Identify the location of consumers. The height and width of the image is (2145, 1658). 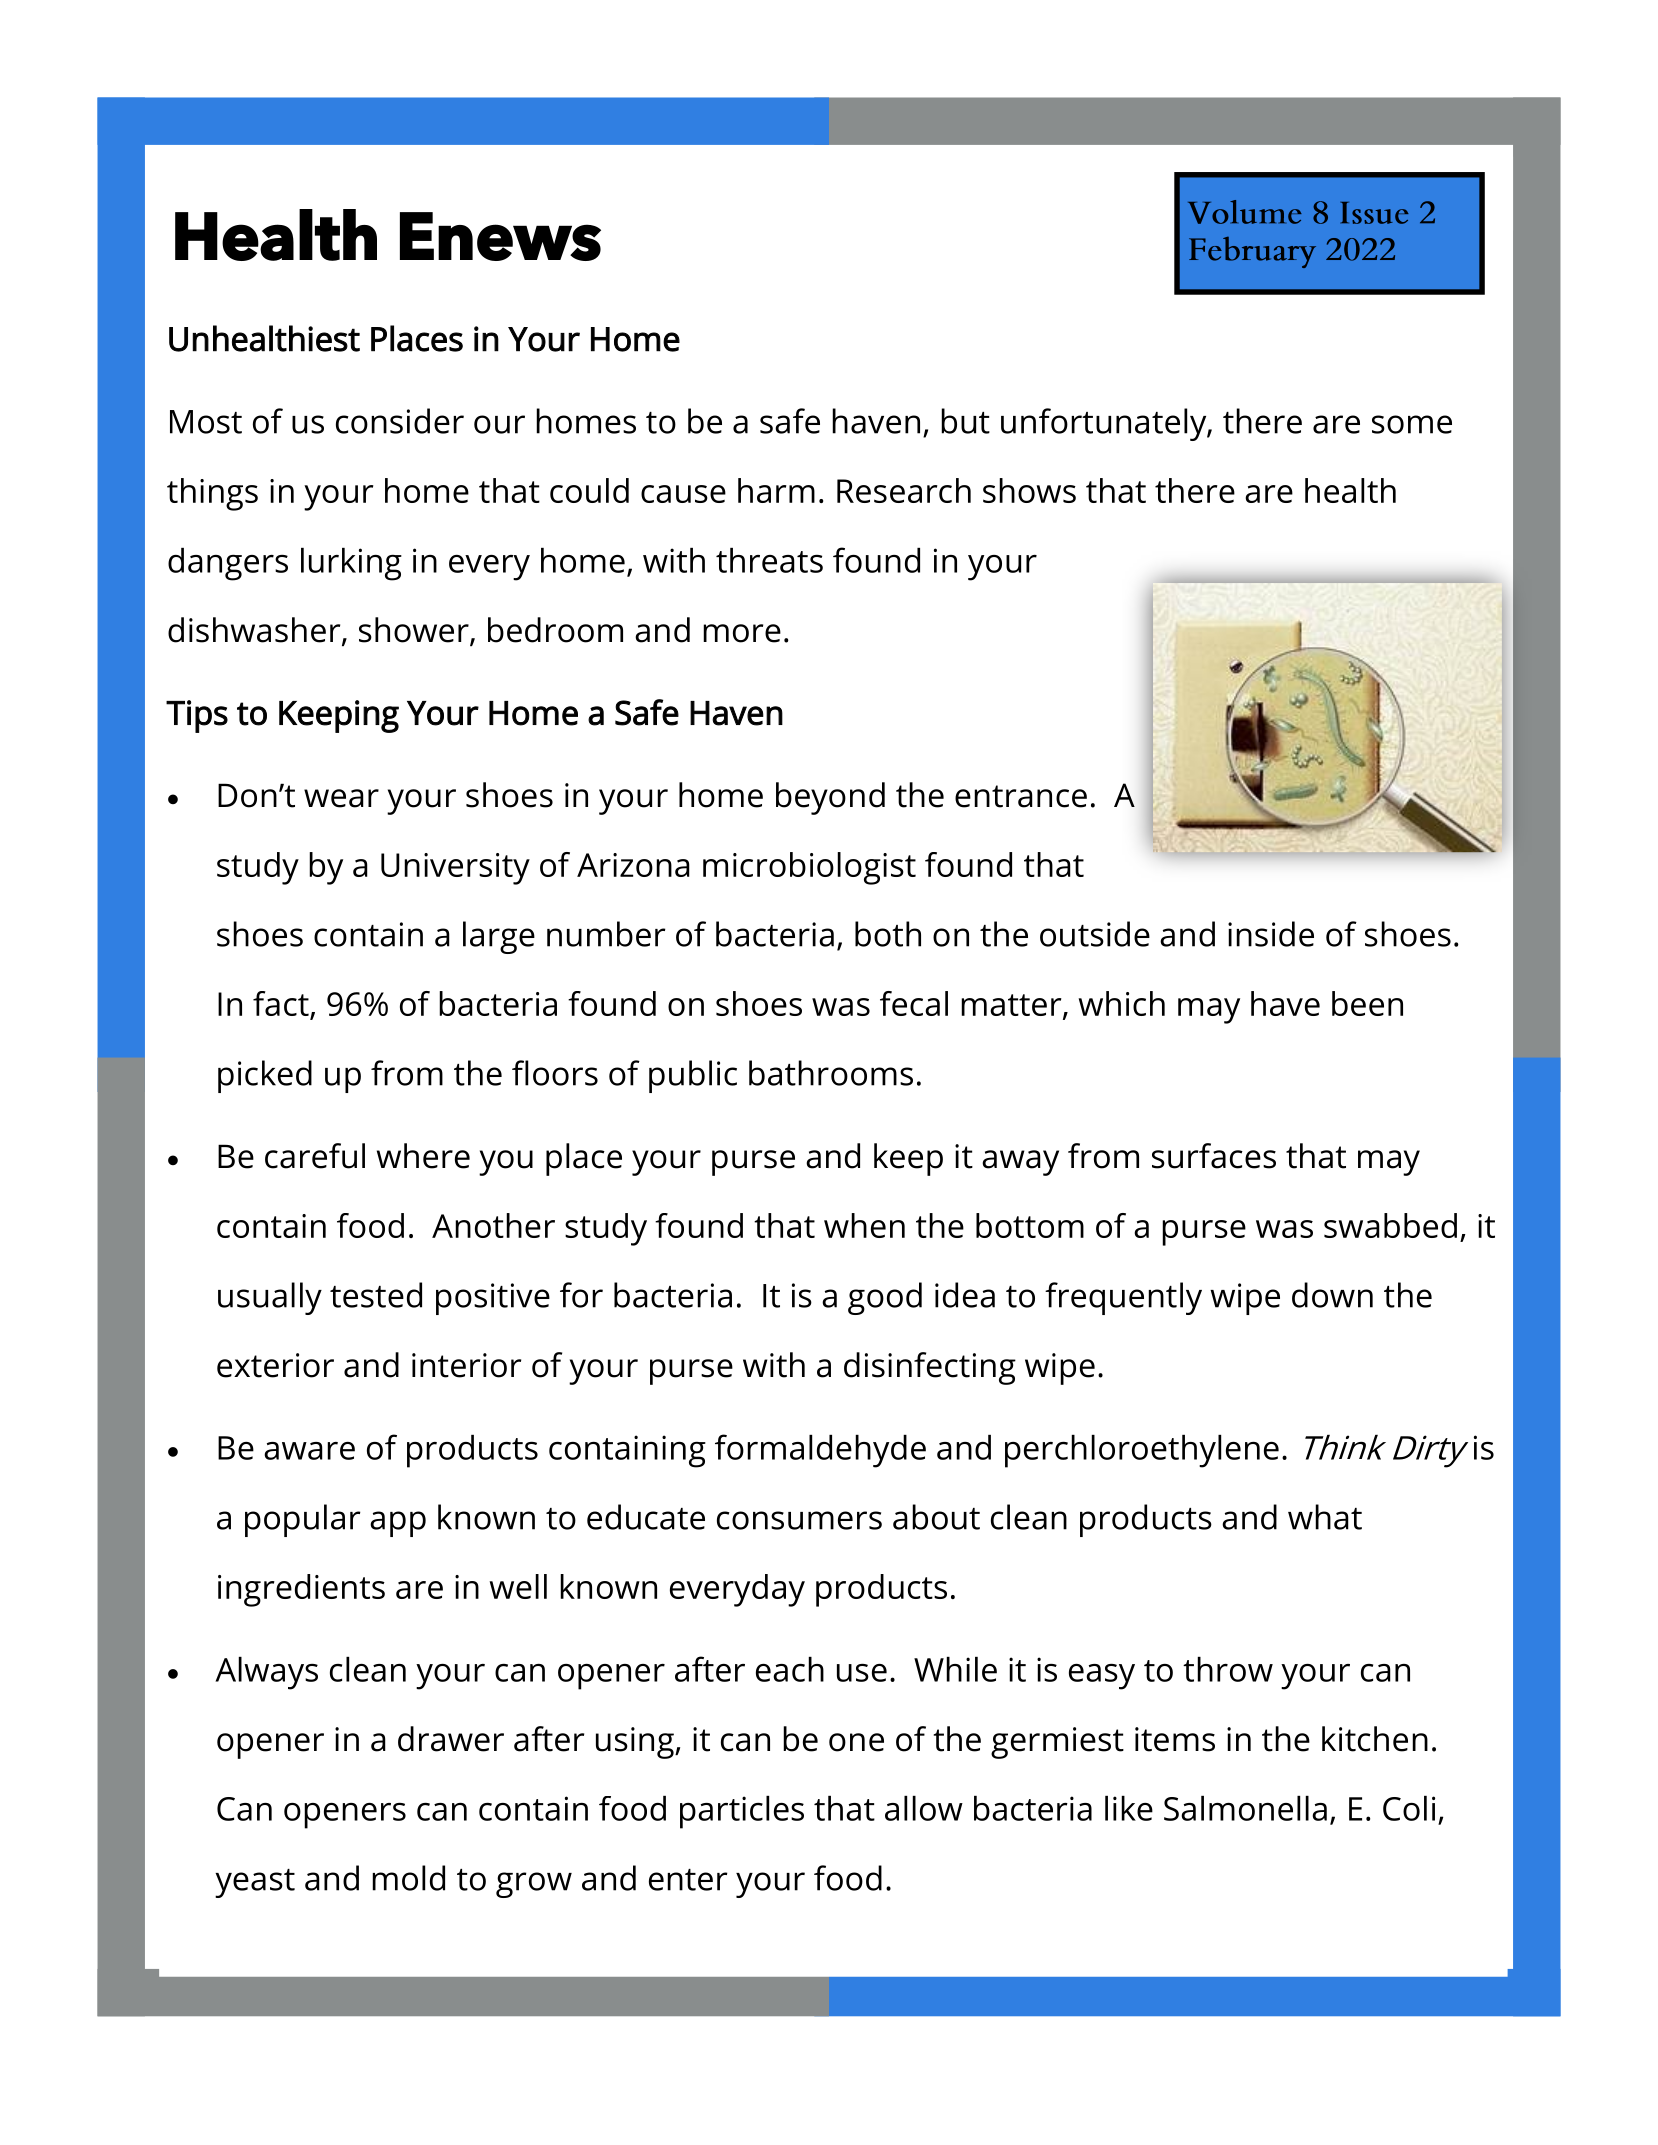
(799, 1520).
